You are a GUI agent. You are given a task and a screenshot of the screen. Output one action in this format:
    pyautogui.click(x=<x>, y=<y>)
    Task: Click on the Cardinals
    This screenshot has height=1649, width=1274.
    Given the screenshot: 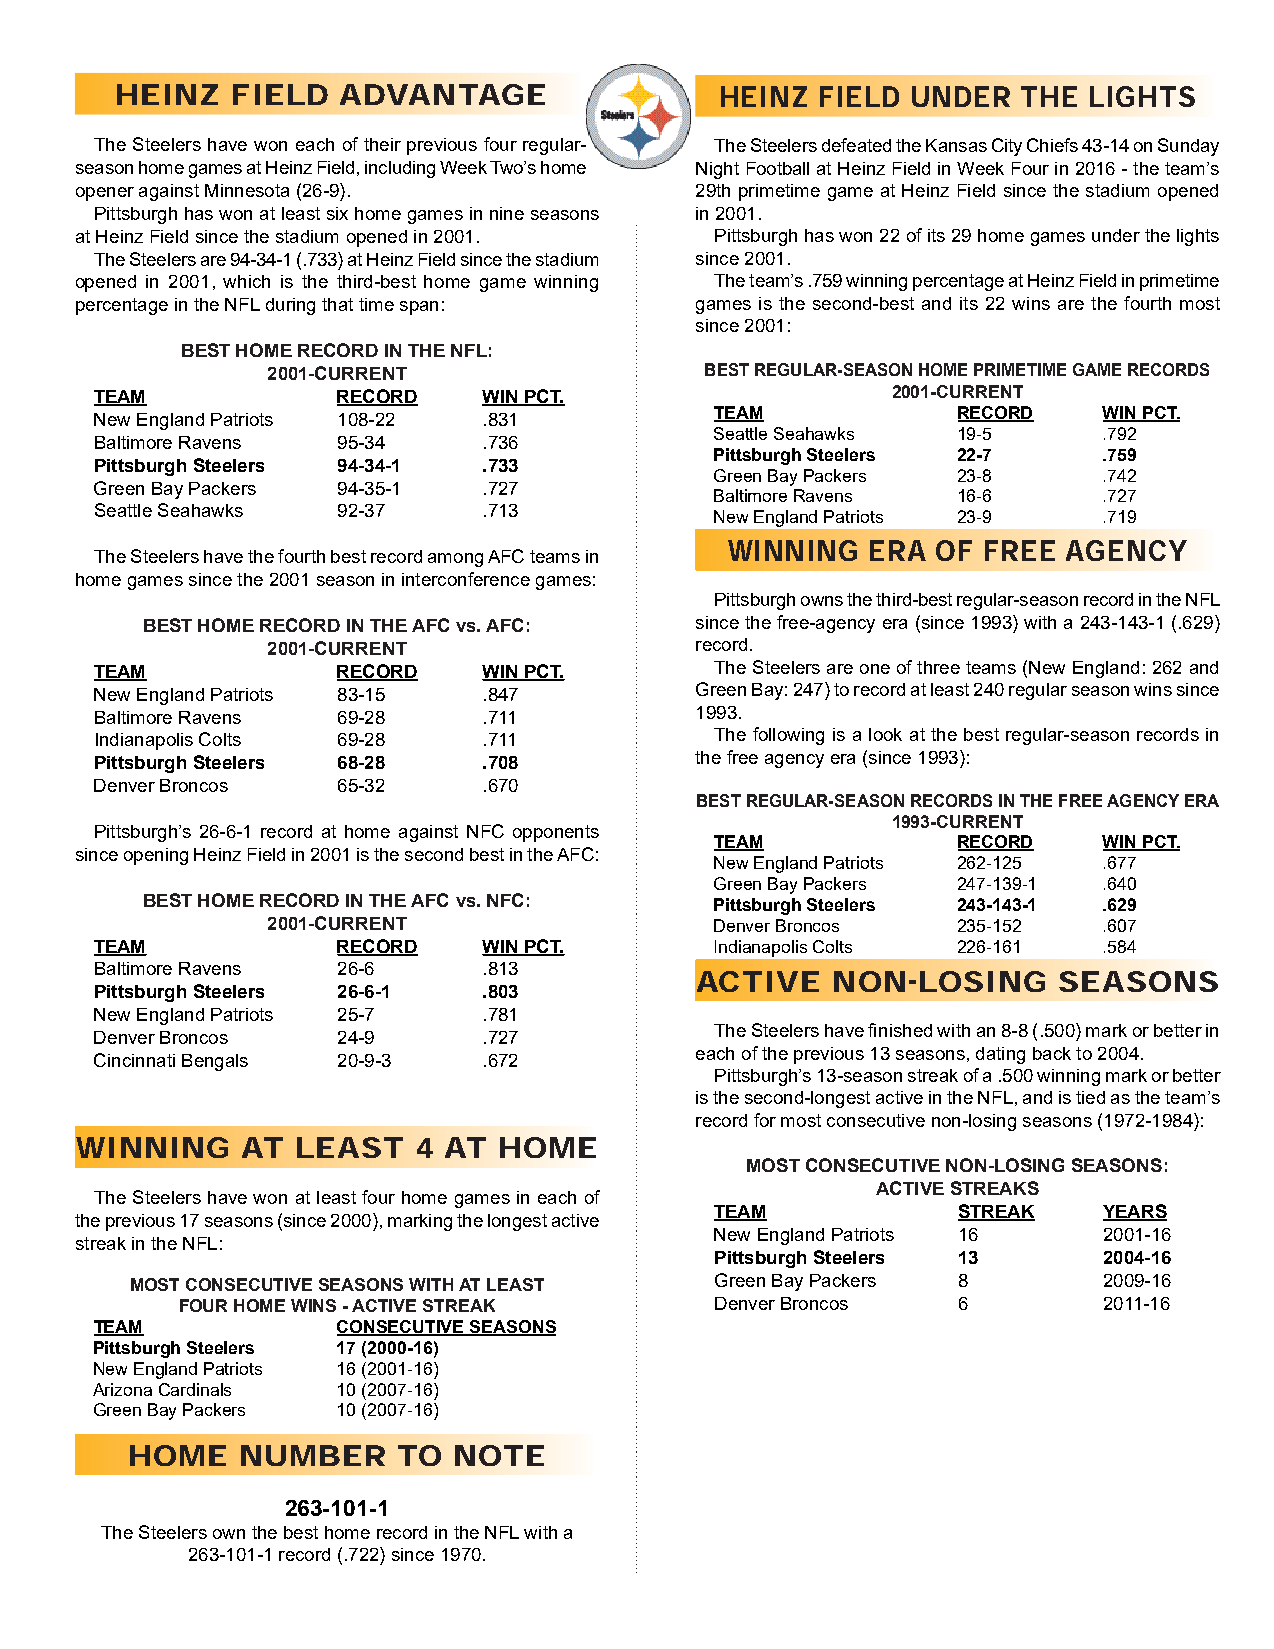 What is the action you would take?
    pyautogui.click(x=195, y=1389)
